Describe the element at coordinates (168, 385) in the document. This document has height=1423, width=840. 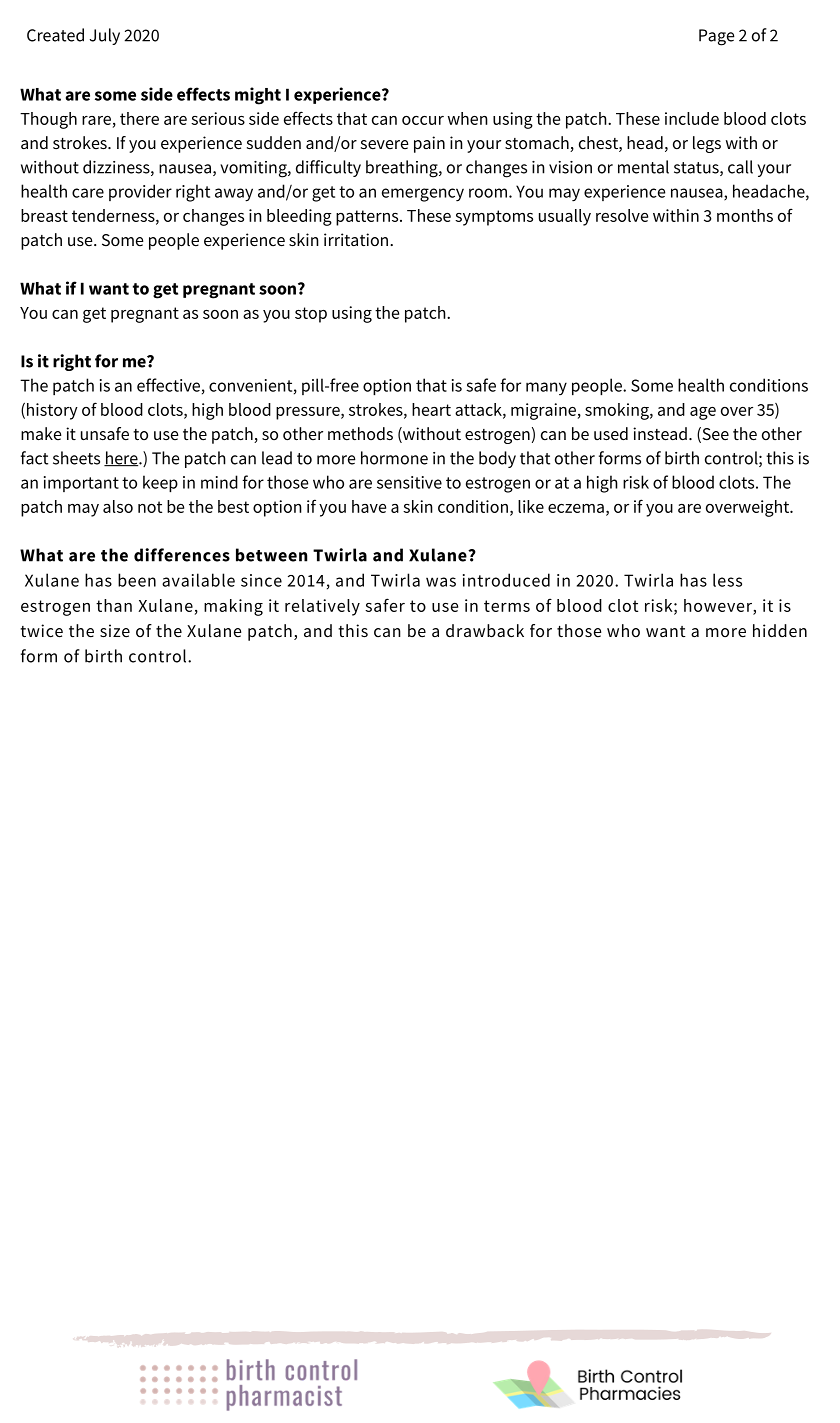
I see `effective` at that location.
